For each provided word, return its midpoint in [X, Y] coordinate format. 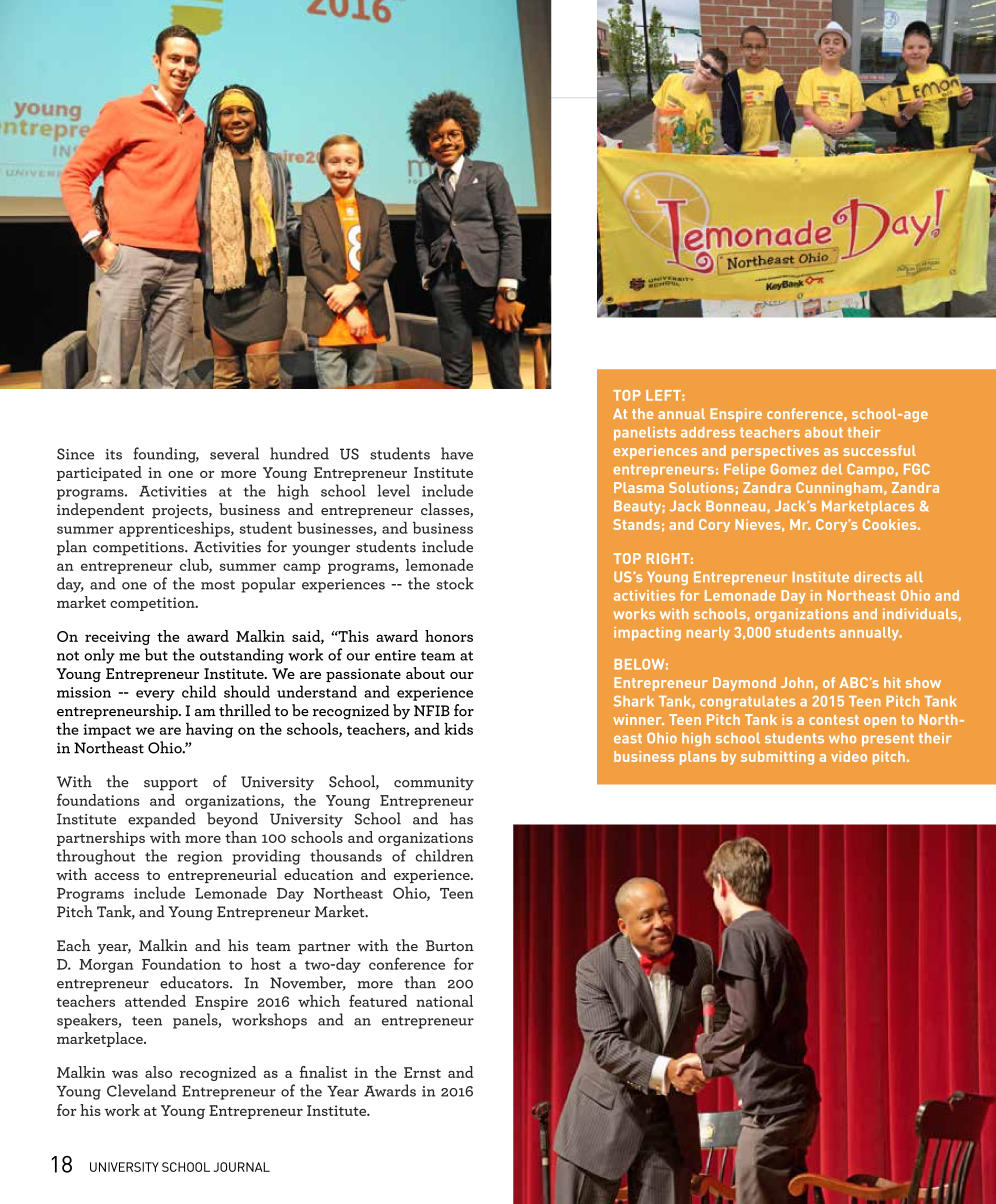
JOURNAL [242, 1167]
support [171, 784]
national [444, 1001]
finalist [323, 1072]
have [457, 453]
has [461, 818]
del [832, 469]
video [849, 756]
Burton [450, 945]
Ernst [422, 1072]
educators [195, 982]
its [113, 454]
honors [449, 636]
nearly [708, 634]
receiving [117, 638]
